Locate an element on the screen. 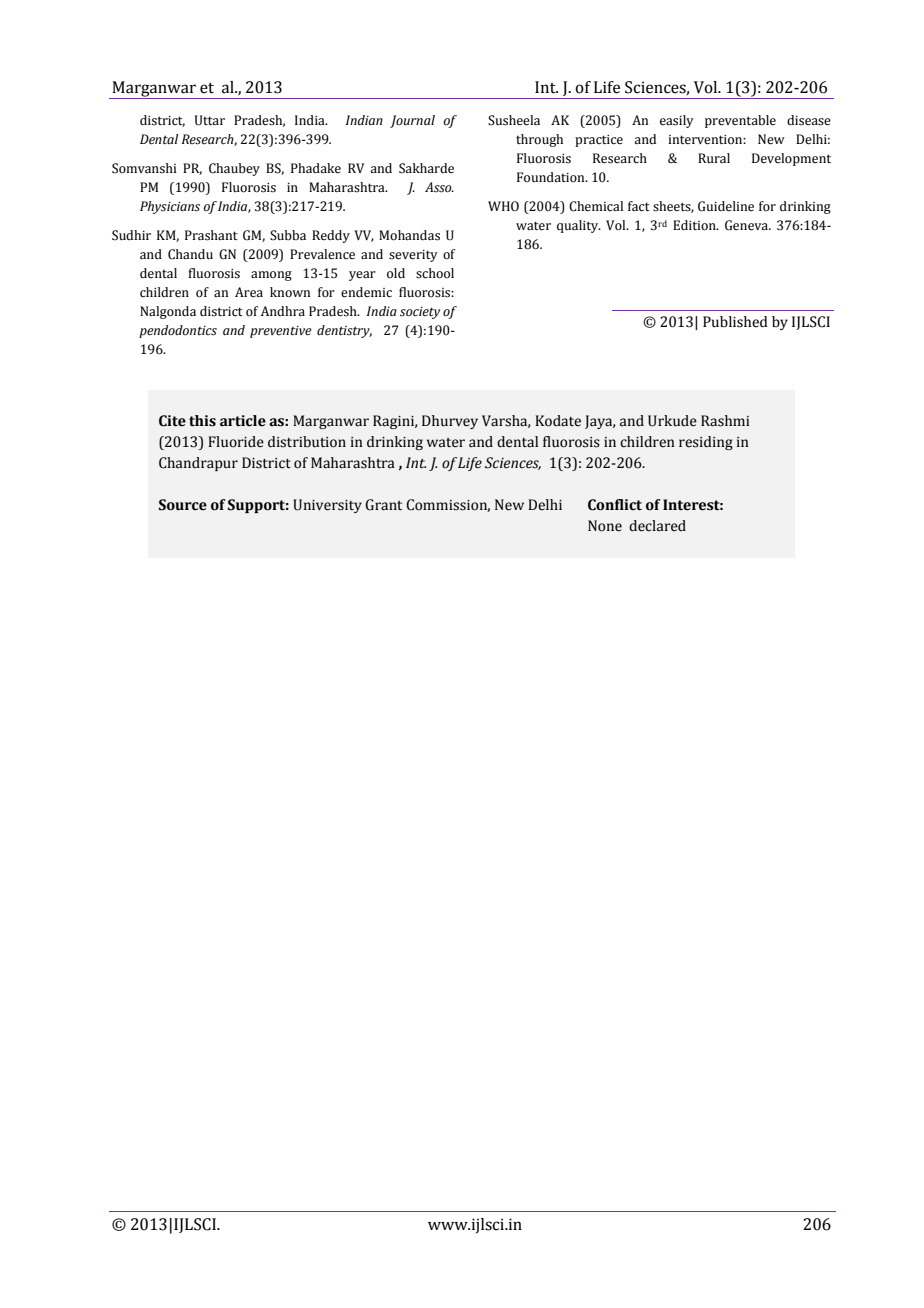 This screenshot has width=924, height=1308. society is located at coordinates (420, 313).
